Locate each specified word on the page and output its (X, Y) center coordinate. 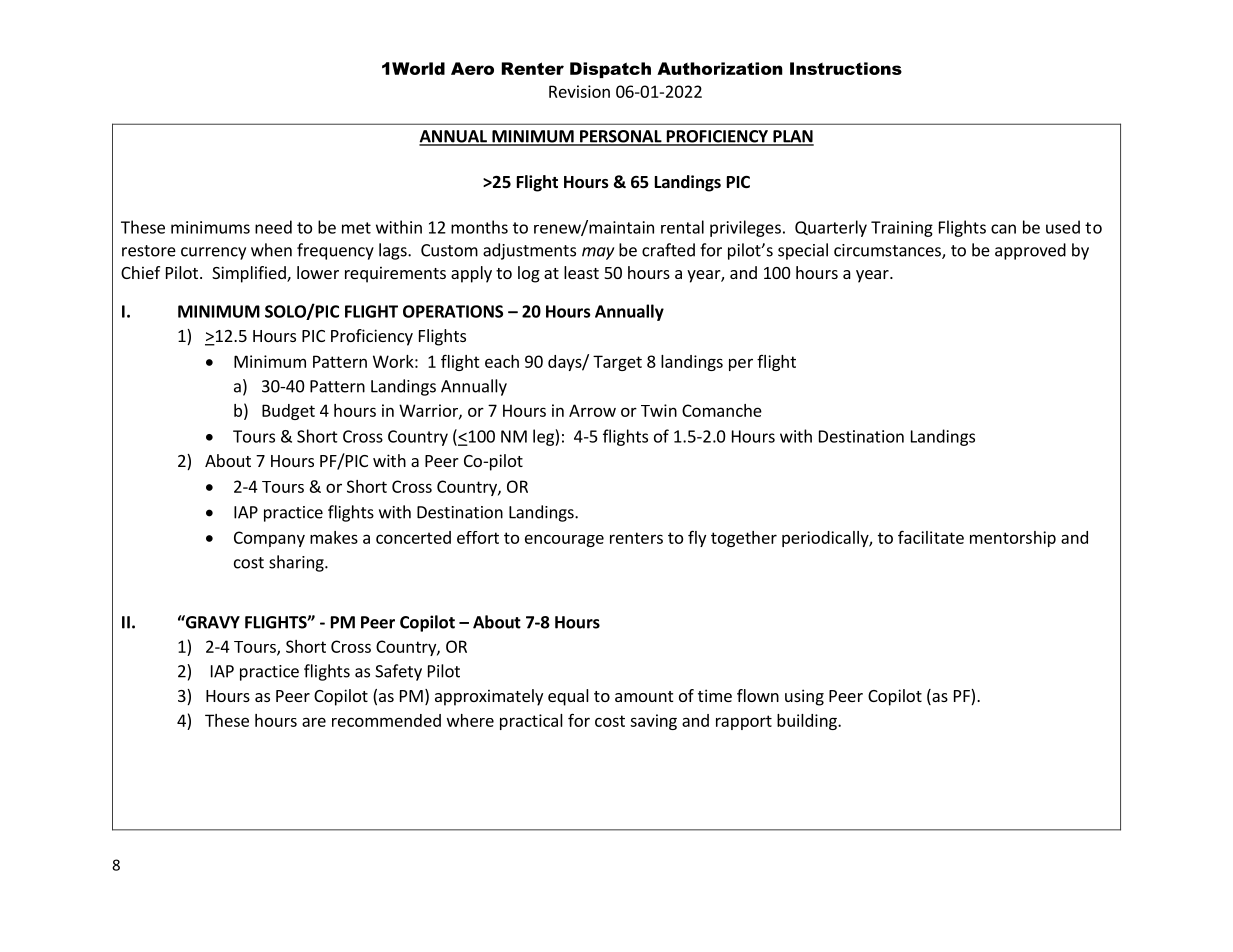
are (314, 722)
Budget (288, 412)
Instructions (846, 68)
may (598, 253)
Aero (472, 68)
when (271, 250)
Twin (659, 410)
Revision (579, 91)
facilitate (931, 537)
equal (568, 697)
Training (902, 229)
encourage (564, 540)
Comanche (722, 410)
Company (269, 539)
